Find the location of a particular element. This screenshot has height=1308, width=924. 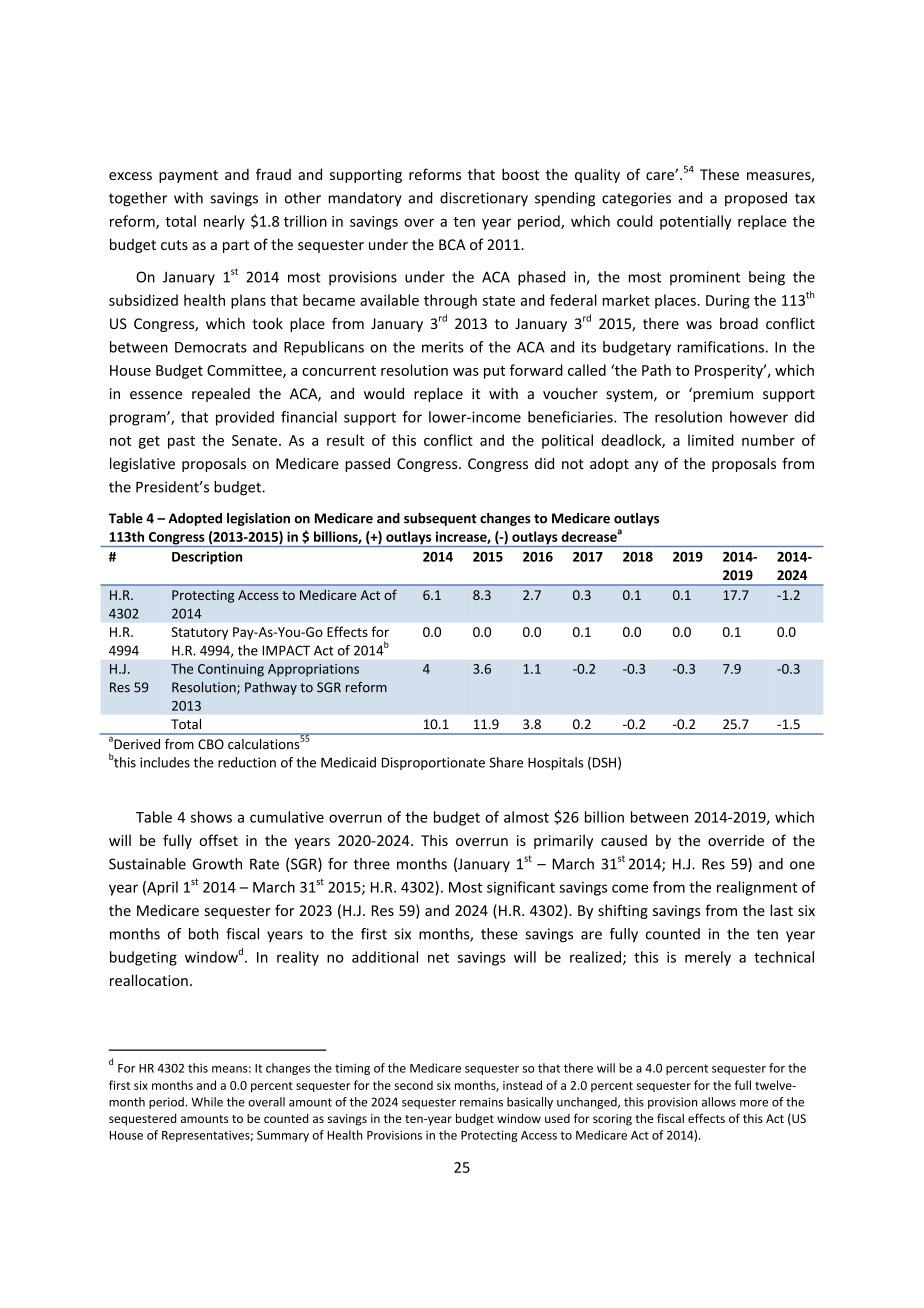

Share is located at coordinates (506, 762).
